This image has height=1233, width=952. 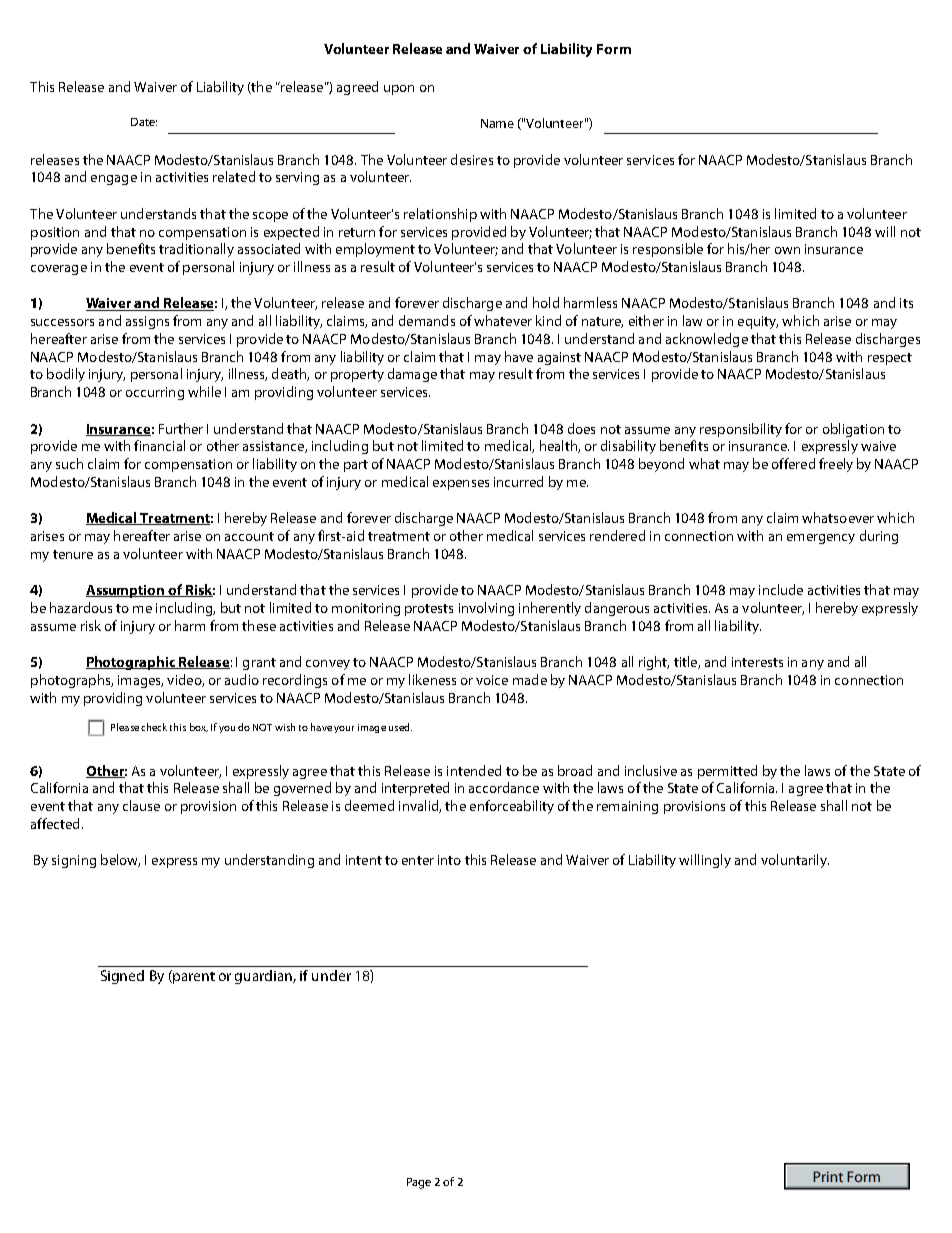 I want to click on Page, so click(x=419, y=1183).
